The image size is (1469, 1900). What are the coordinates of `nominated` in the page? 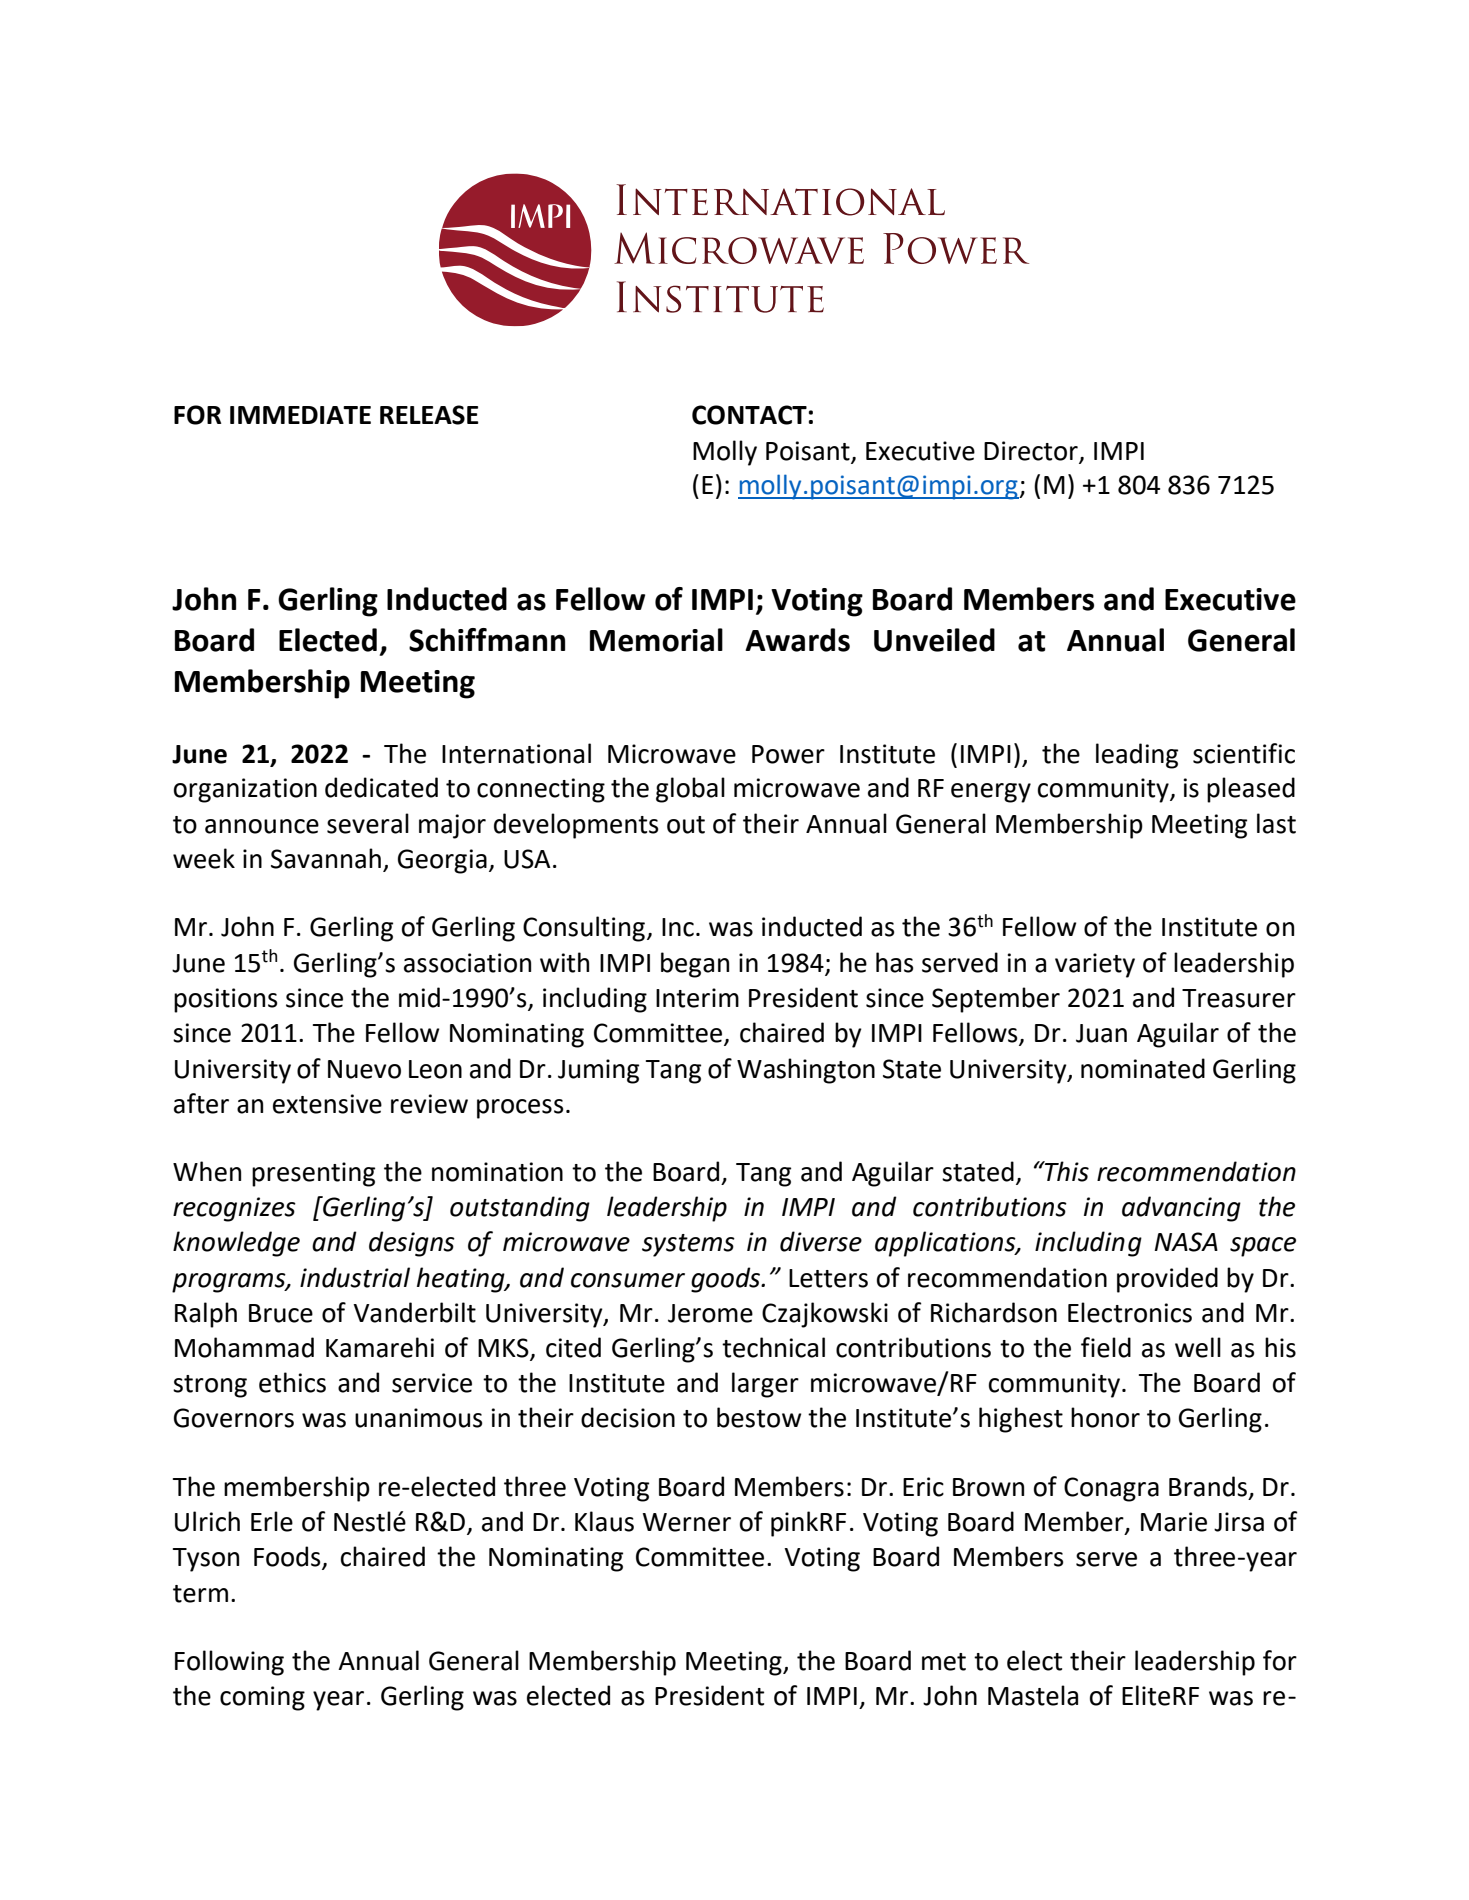 It's located at (1143, 1068).
